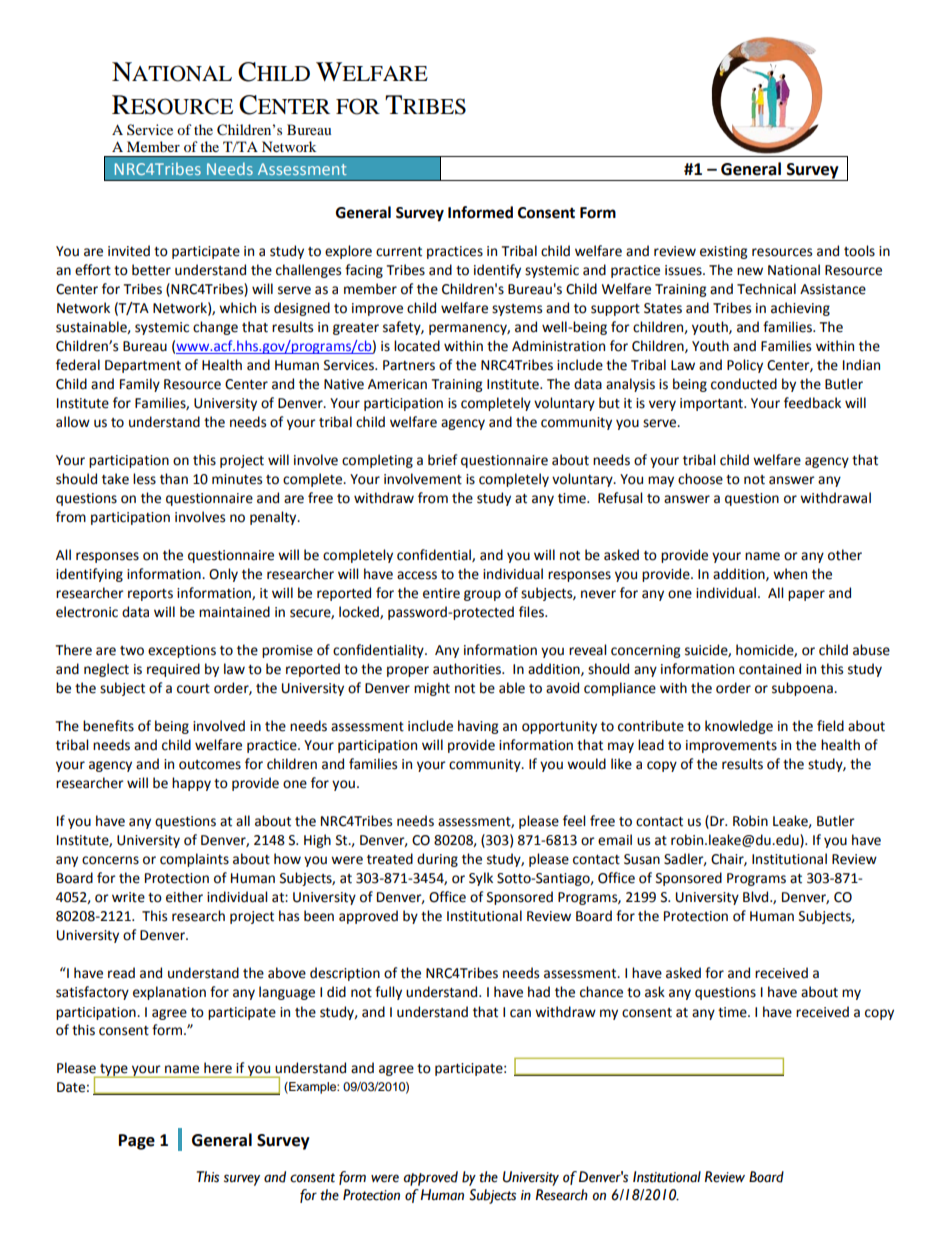 The height and width of the screenshot is (1233, 952). What do you see at coordinates (601, 992) in the screenshot?
I see `chance` at bounding box center [601, 992].
